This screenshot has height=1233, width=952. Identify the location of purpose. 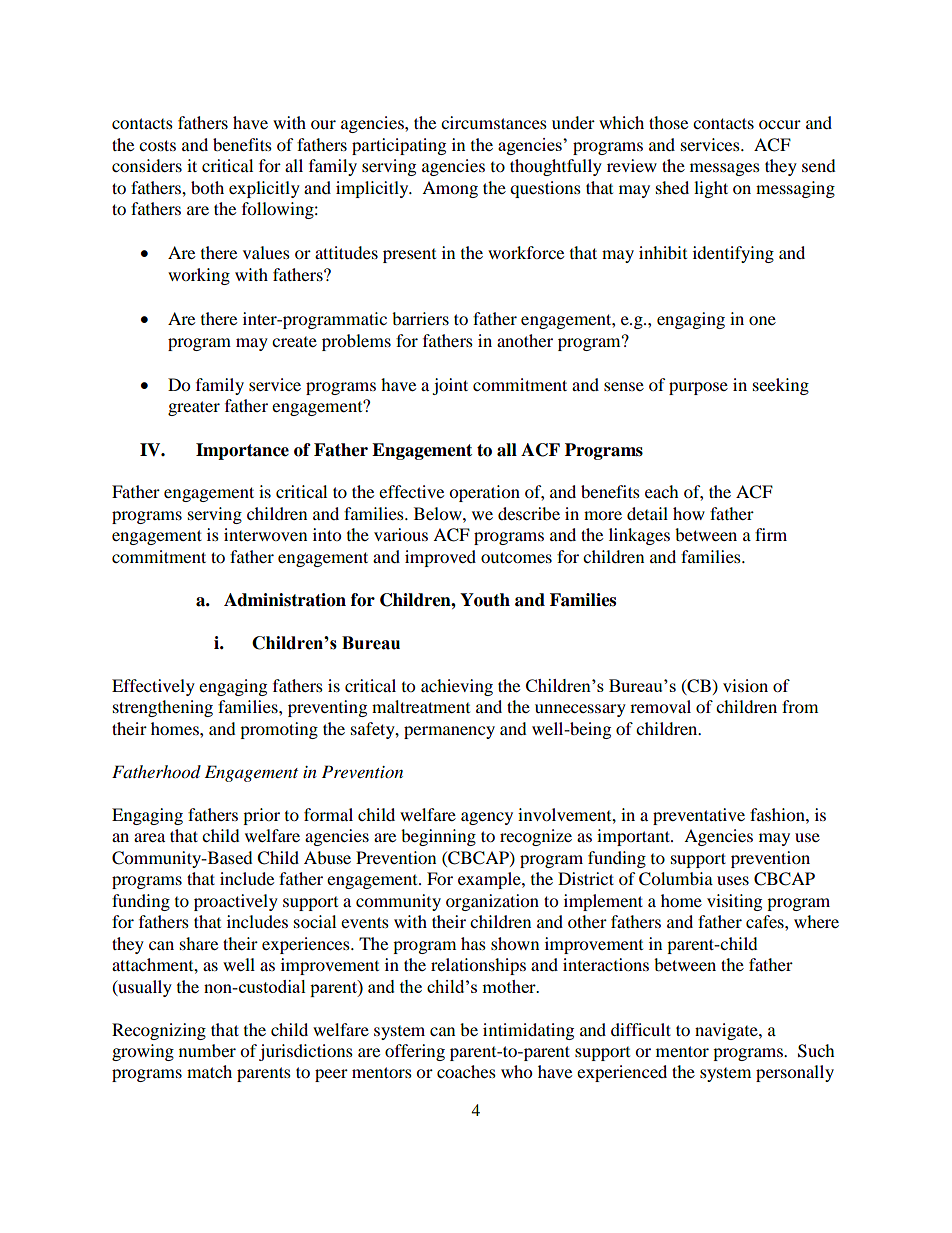
(698, 388).
